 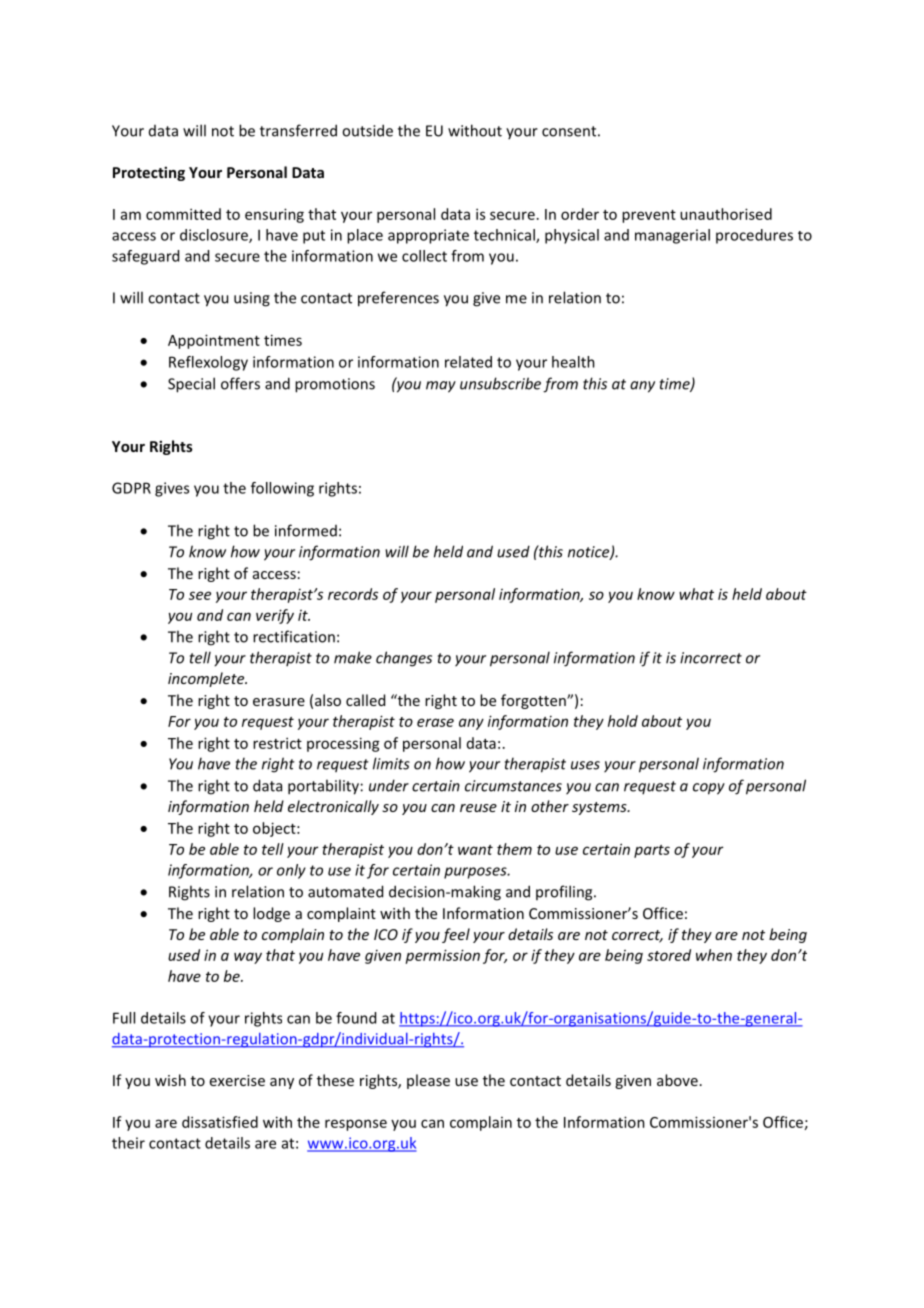 I want to click on prevent, so click(x=649, y=216).
